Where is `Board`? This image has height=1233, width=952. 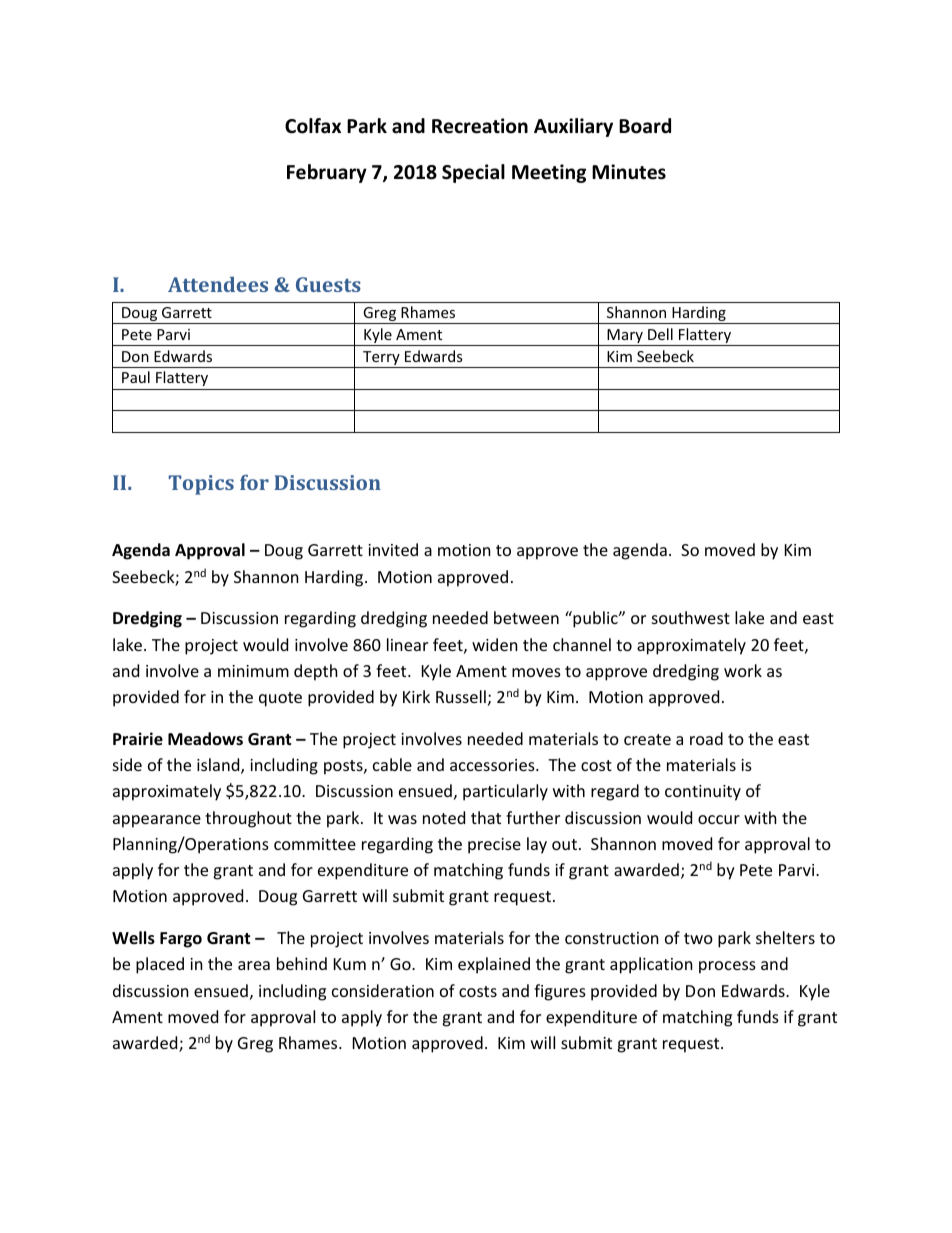
Board is located at coordinates (645, 126).
